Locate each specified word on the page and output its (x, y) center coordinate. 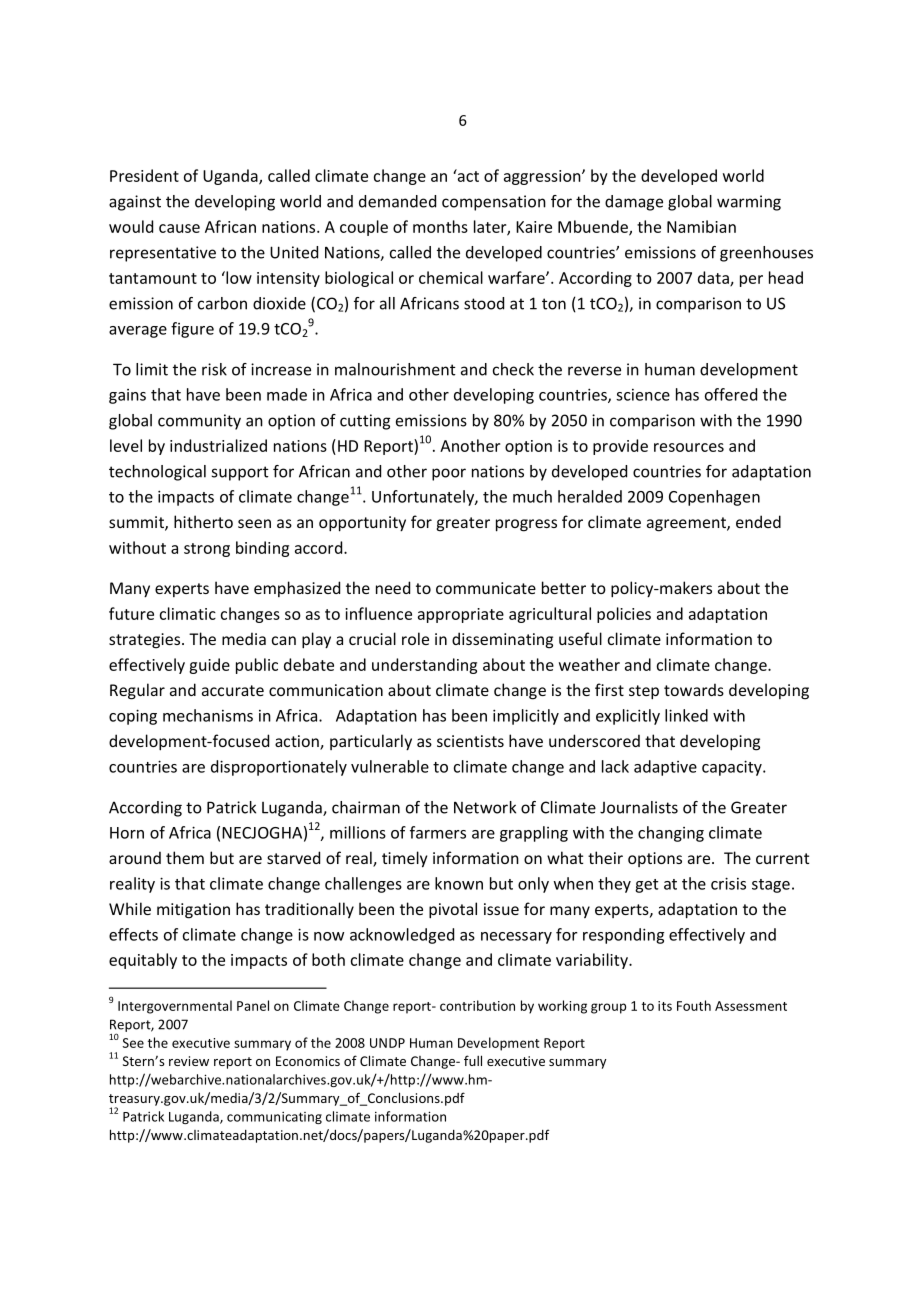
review (189, 1061)
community (199, 422)
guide (209, 666)
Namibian (701, 226)
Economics (308, 1061)
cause (179, 228)
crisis (728, 883)
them (185, 857)
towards (694, 689)
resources (689, 447)
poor (449, 474)
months (440, 226)
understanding (424, 666)
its (665, 1006)
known (459, 883)
